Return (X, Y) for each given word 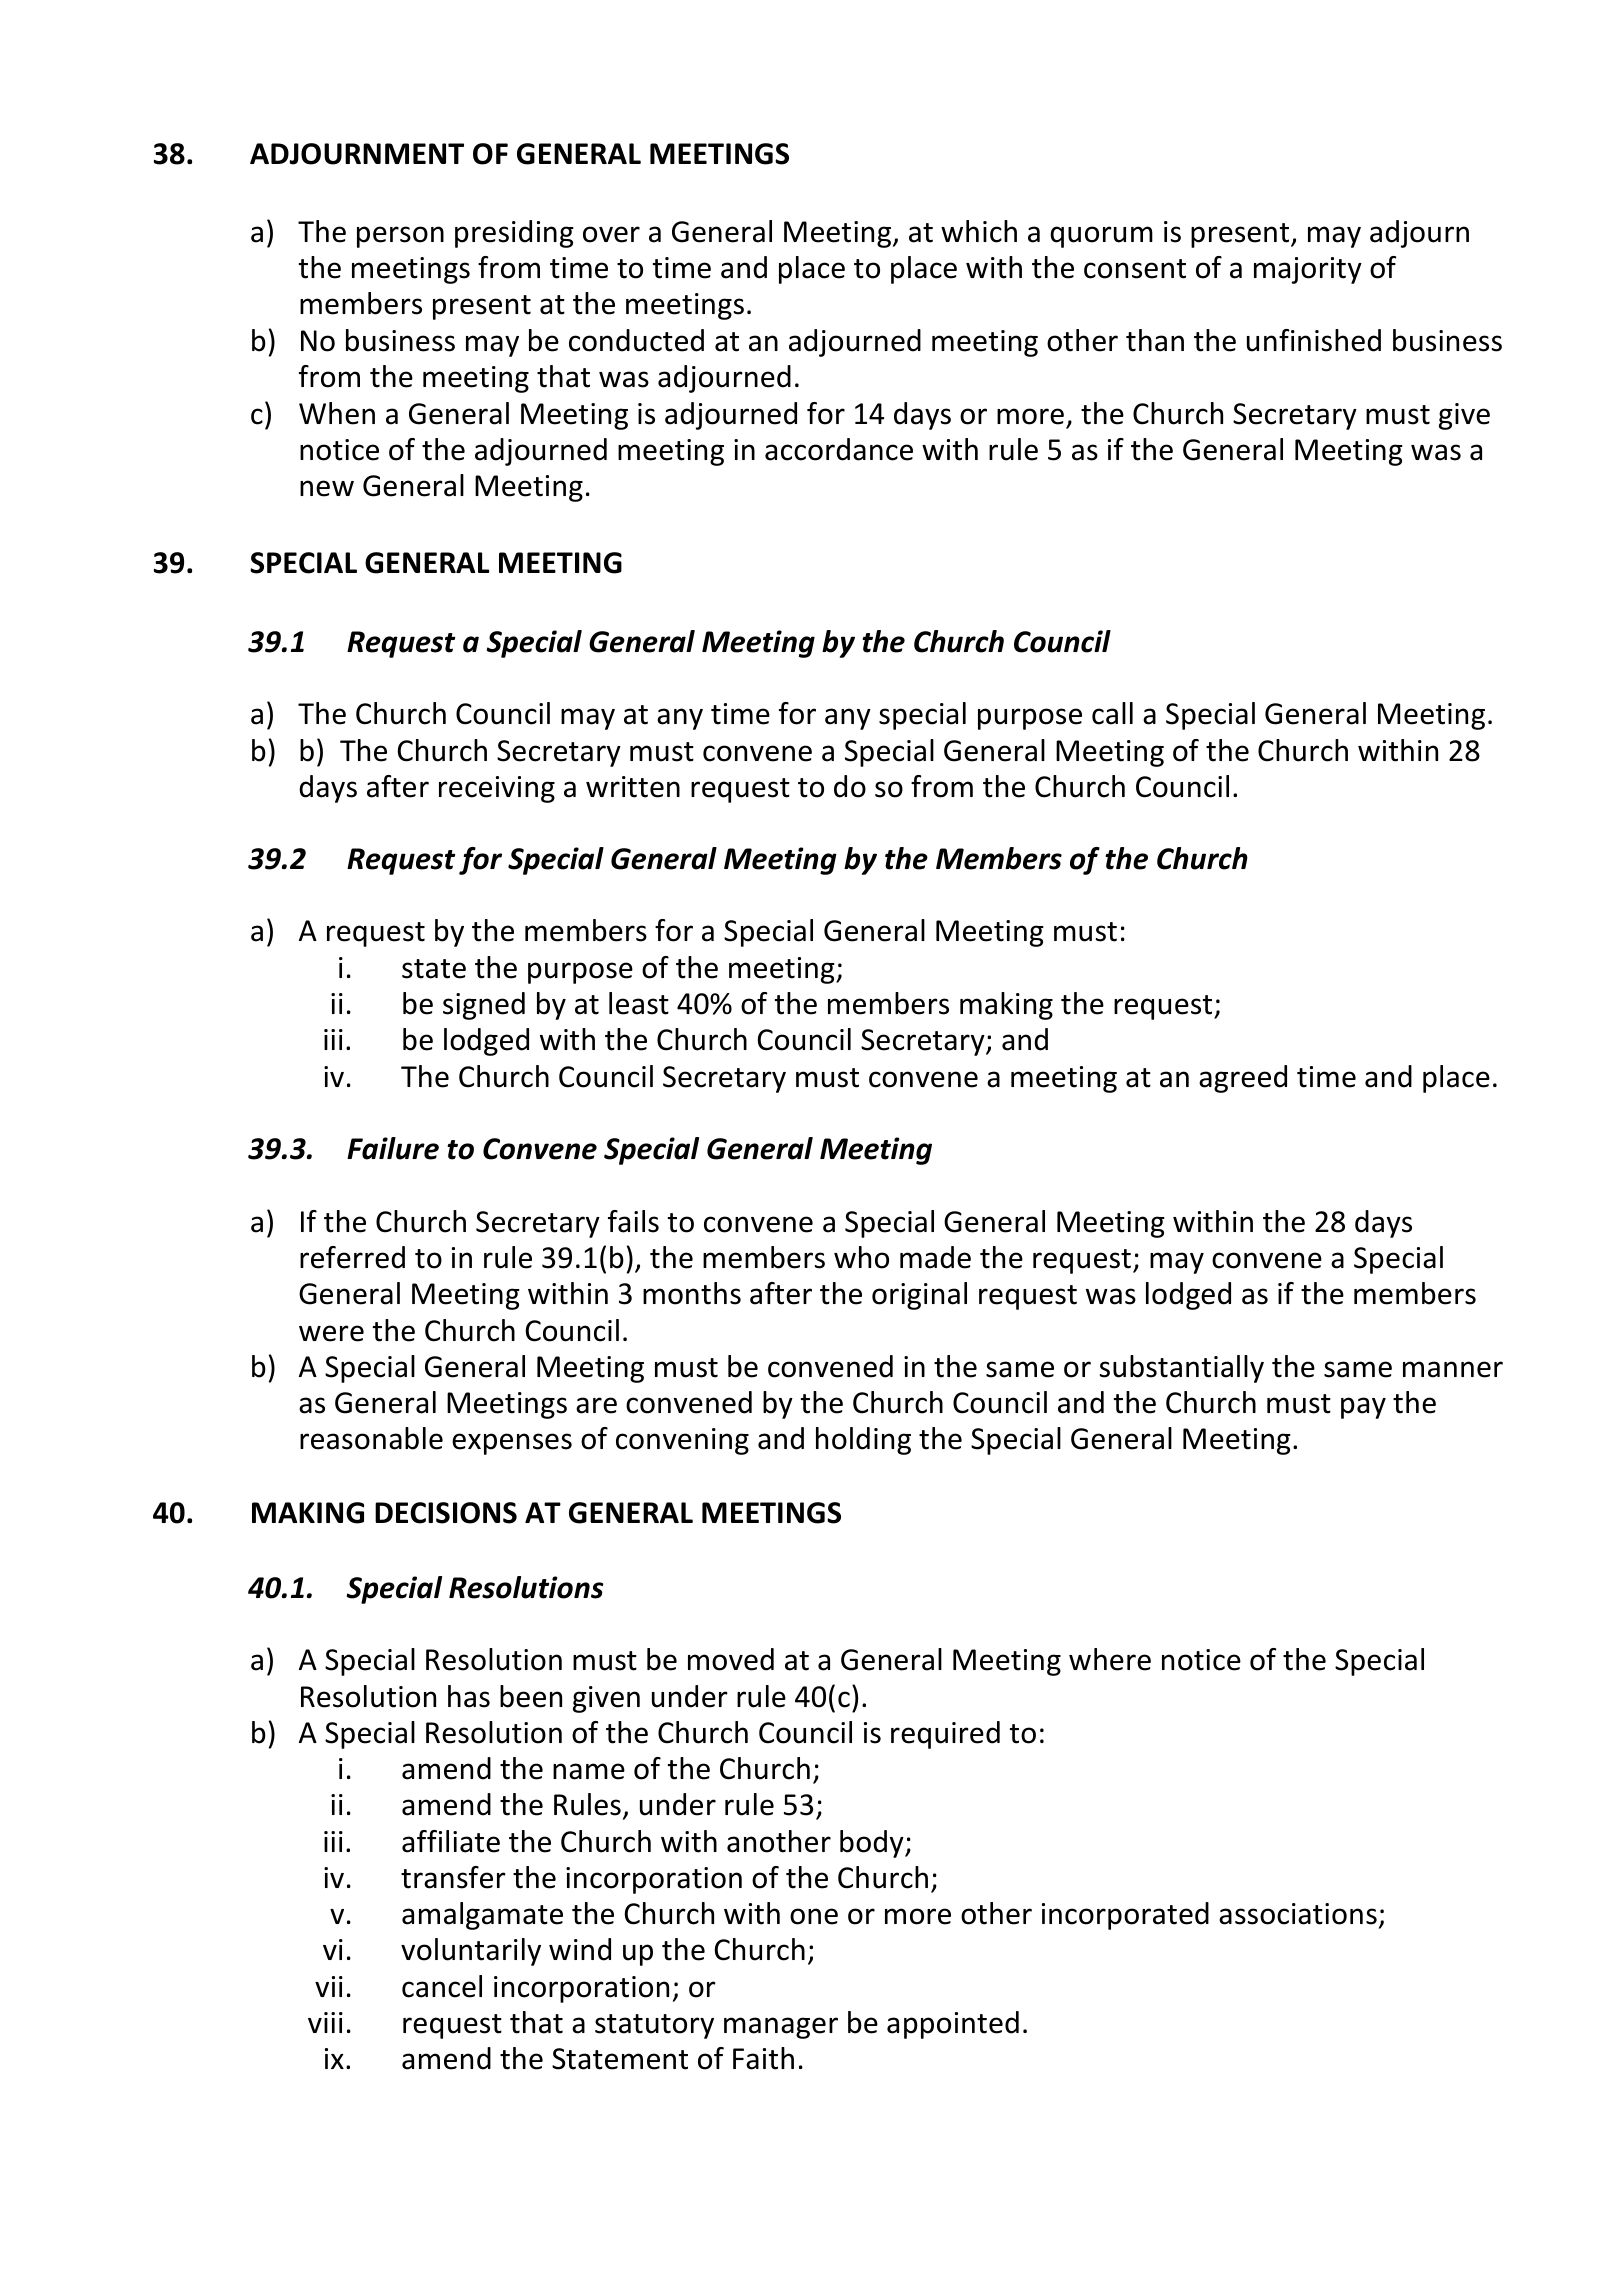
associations (1298, 1914)
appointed (953, 2025)
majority (1308, 270)
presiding (514, 234)
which (979, 231)
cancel (442, 1986)
